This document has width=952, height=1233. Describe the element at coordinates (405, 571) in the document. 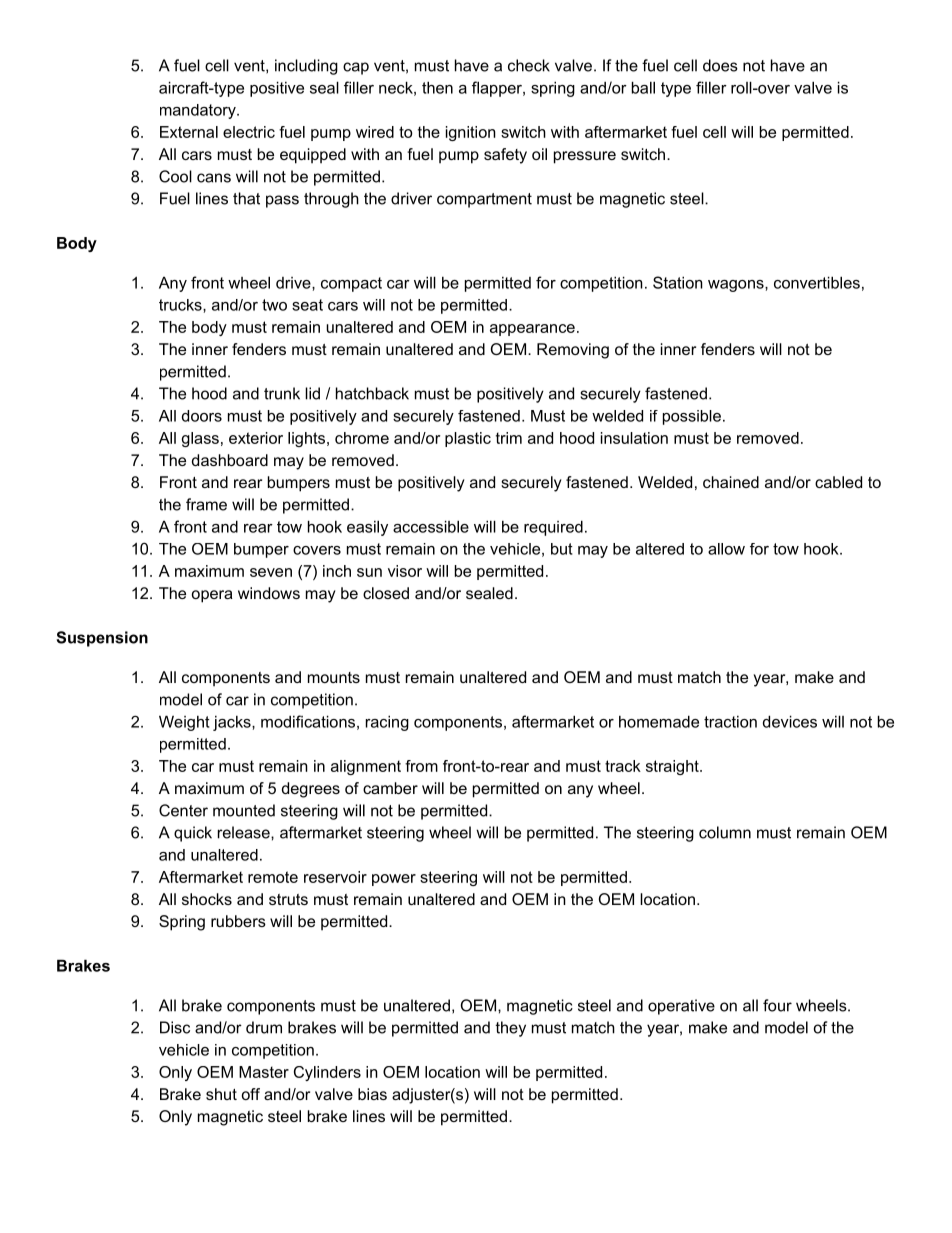

I see `visor` at that location.
